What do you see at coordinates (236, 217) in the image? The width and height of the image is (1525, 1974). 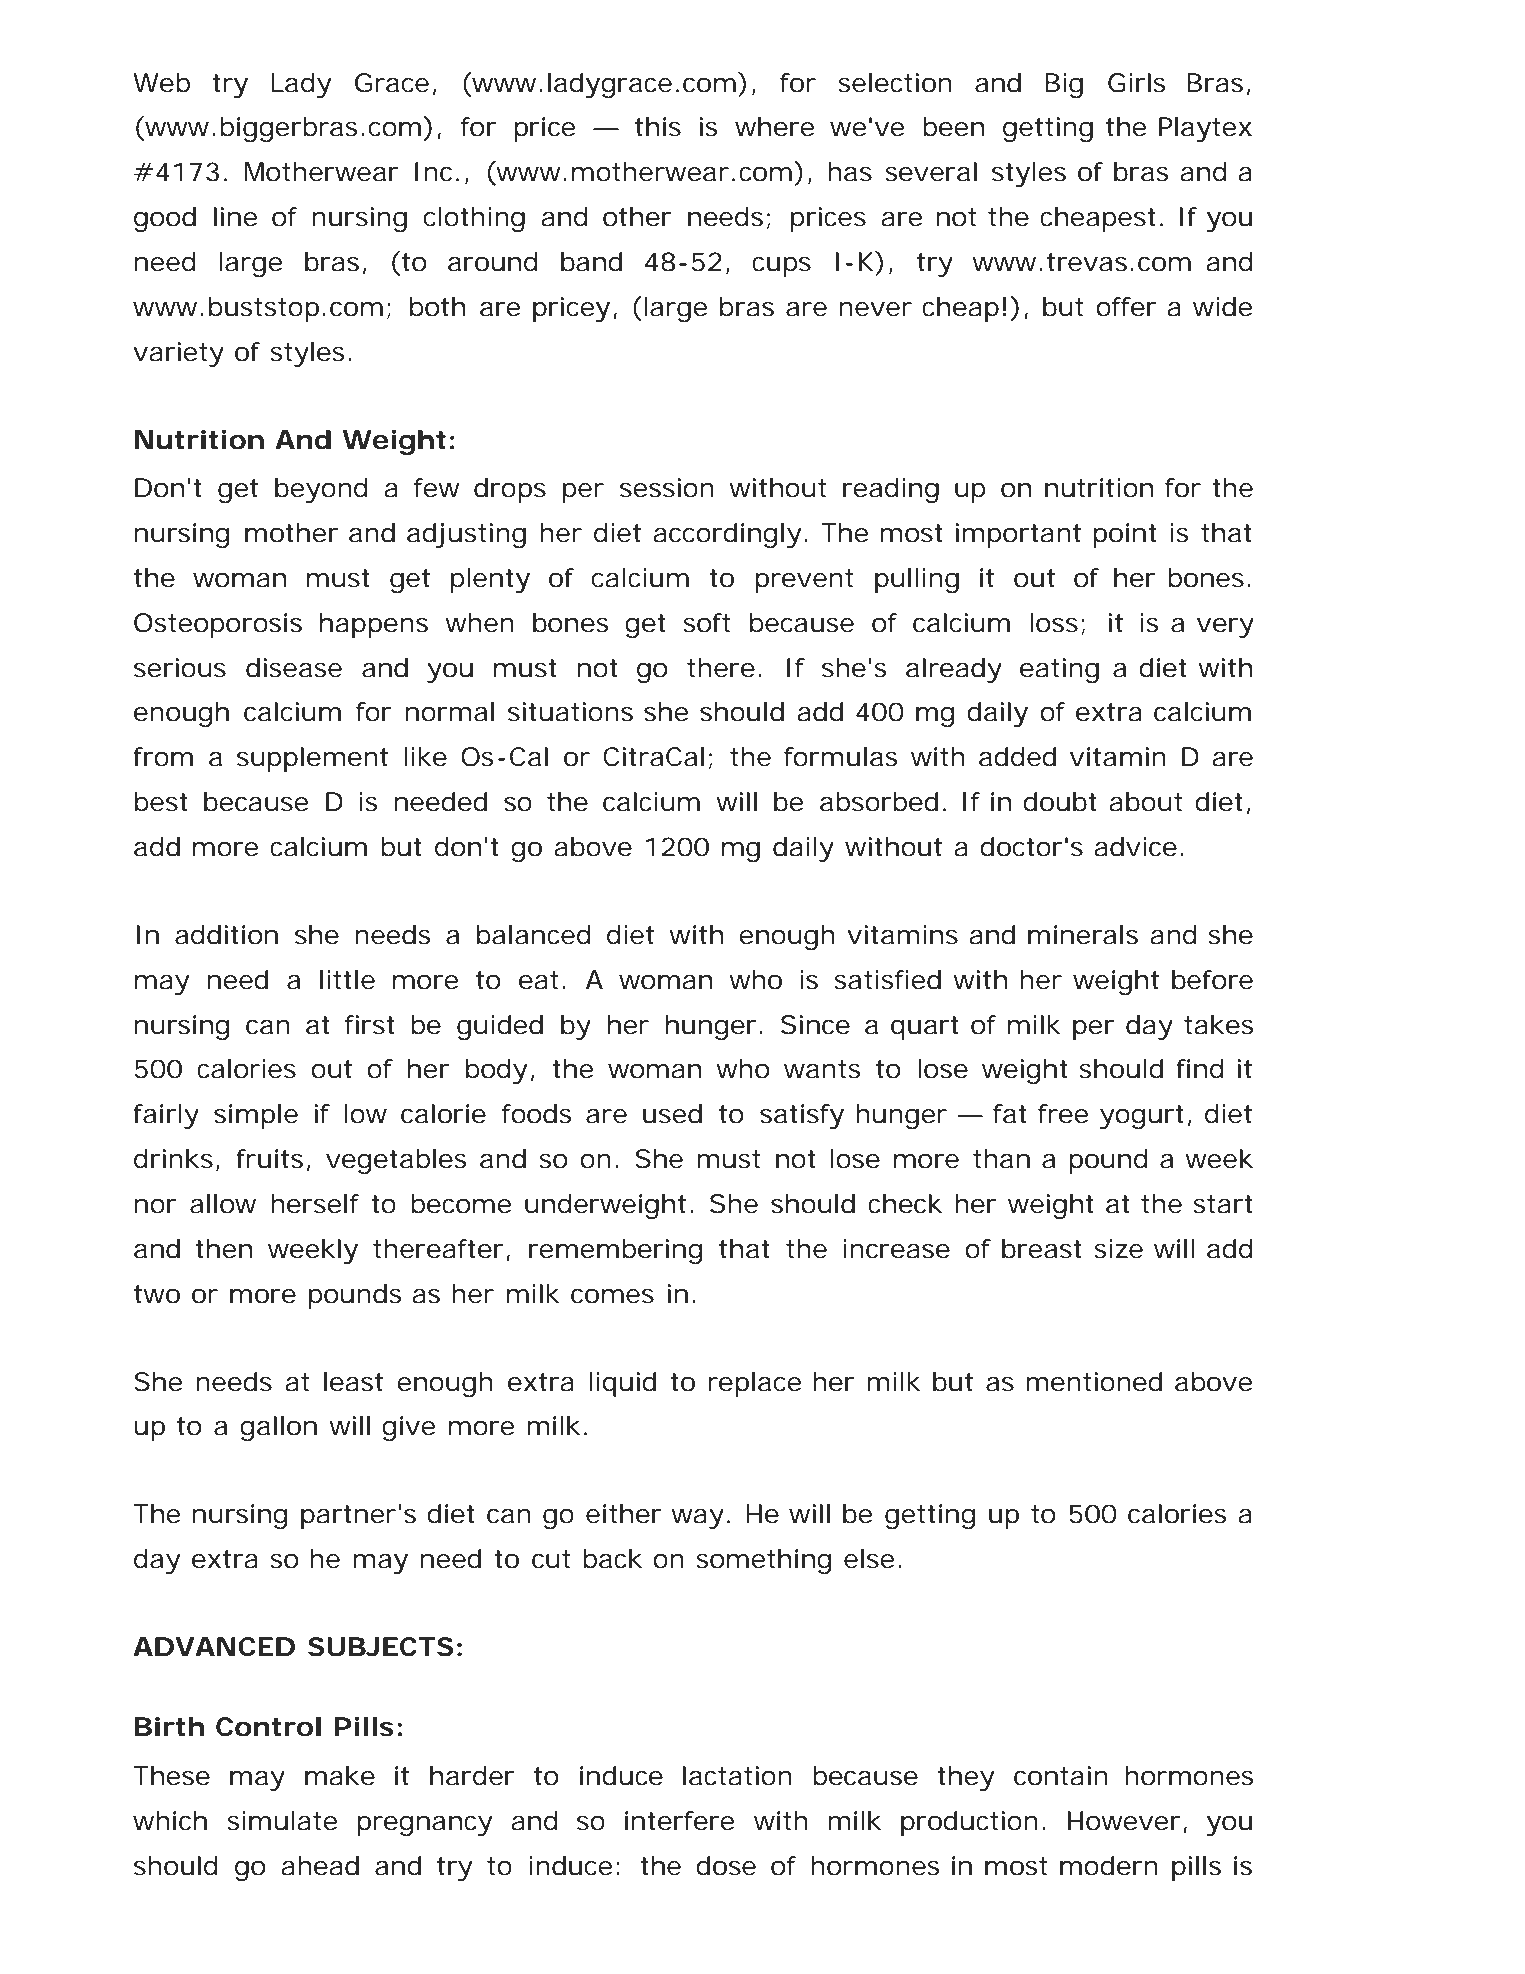 I see `line` at bounding box center [236, 217].
